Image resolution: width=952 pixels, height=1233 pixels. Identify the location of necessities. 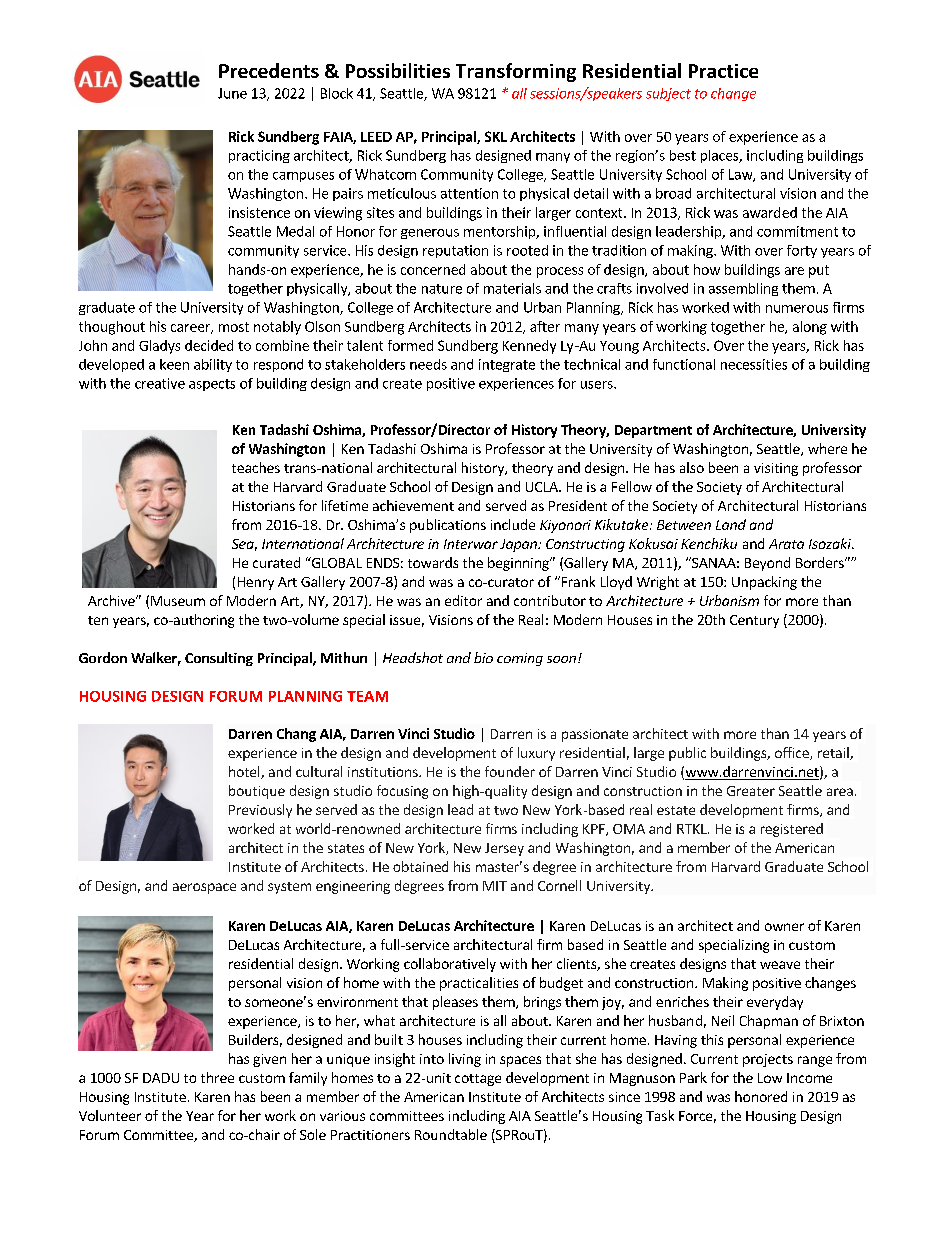
(754, 364).
